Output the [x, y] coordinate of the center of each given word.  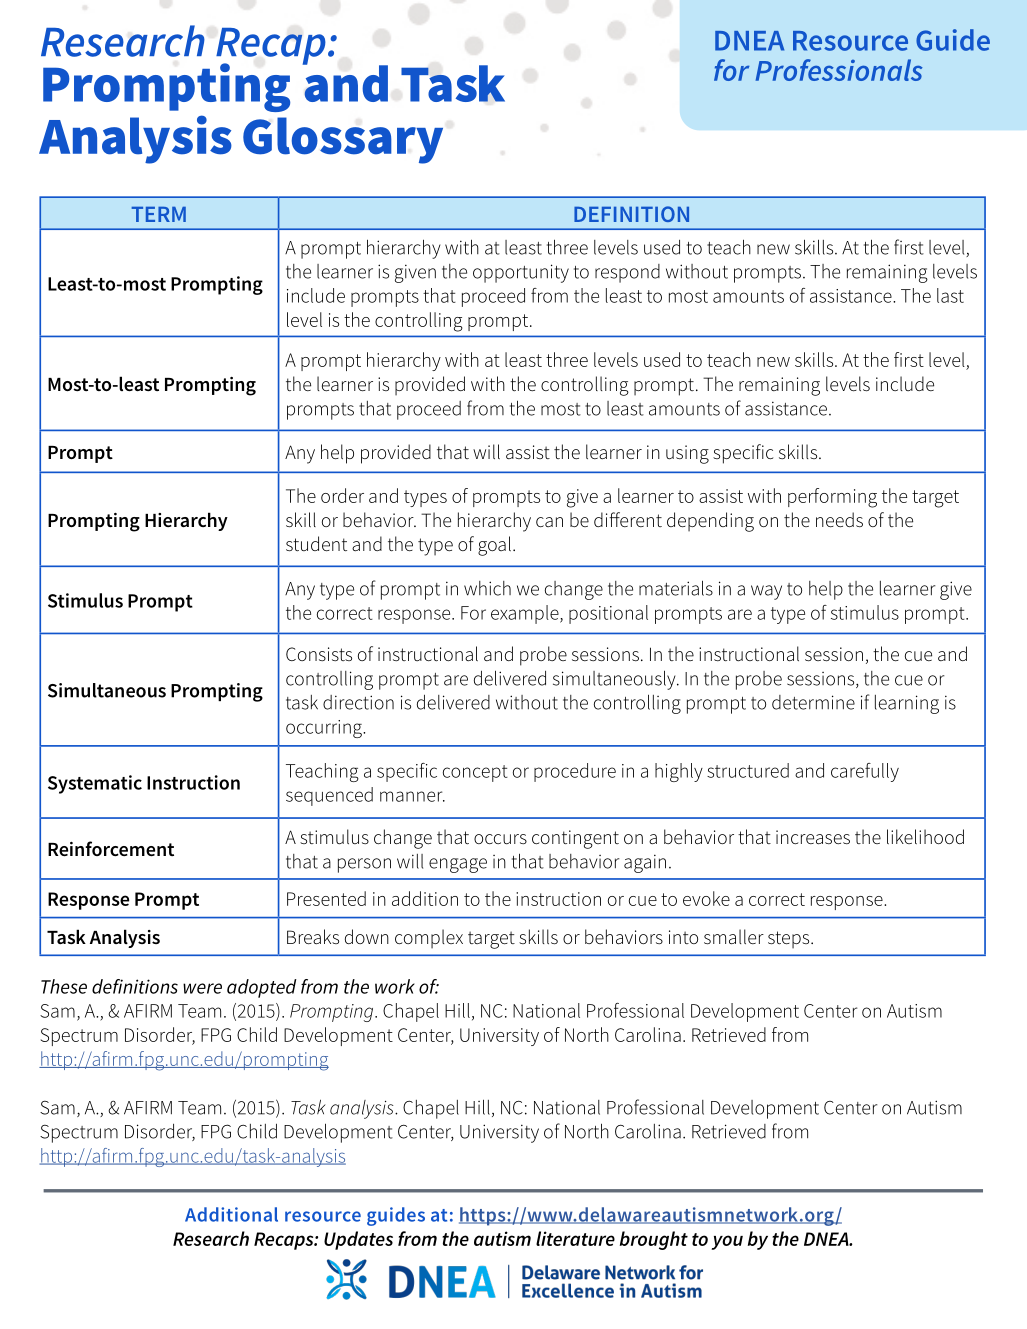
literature [575, 1238]
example [526, 614]
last [950, 295]
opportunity [521, 273]
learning [907, 704]
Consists [319, 654]
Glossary [343, 140]
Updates [358, 1240]
